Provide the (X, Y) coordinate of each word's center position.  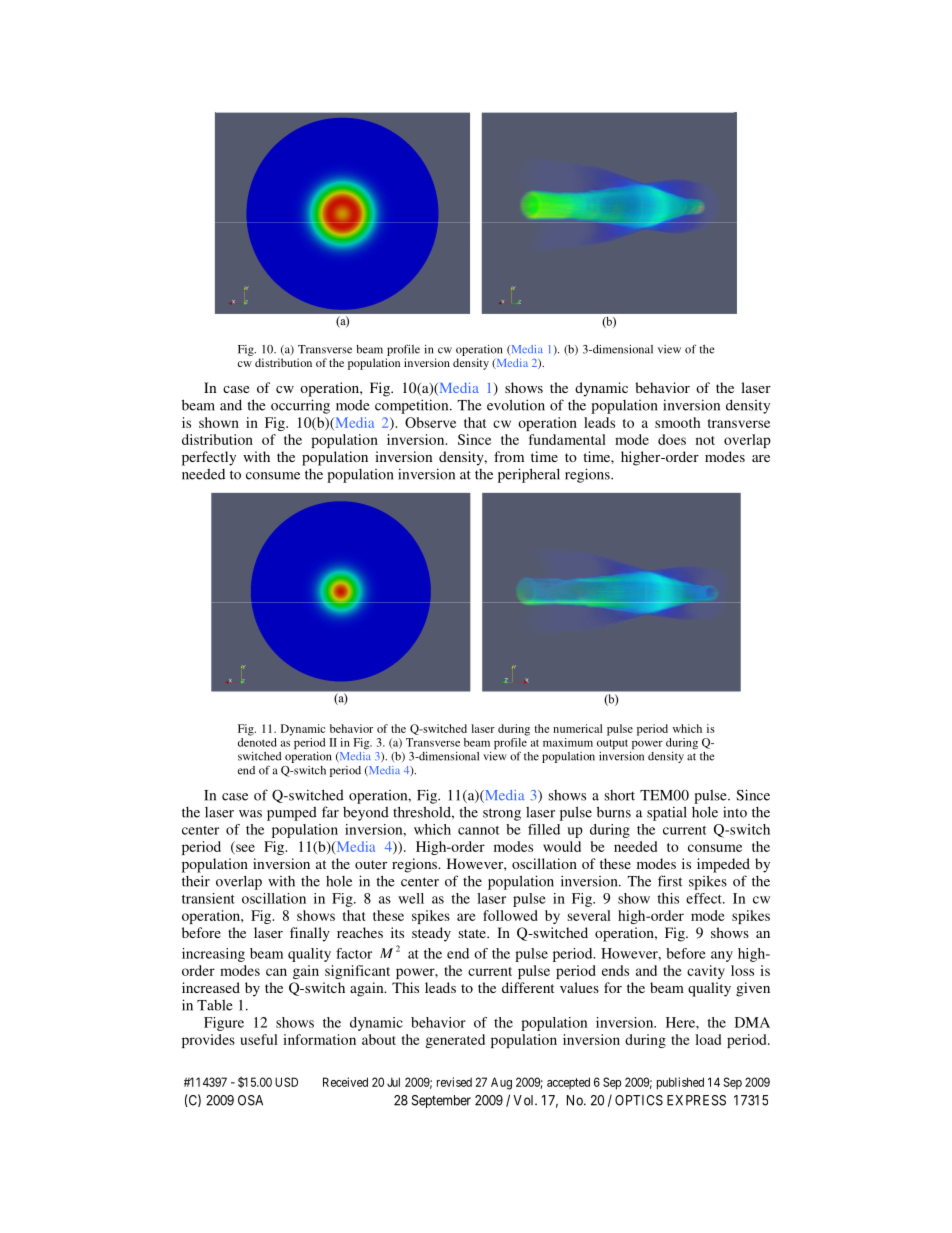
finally (310, 934)
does (672, 439)
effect (705, 898)
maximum (568, 742)
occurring (300, 406)
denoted (257, 742)
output (612, 744)
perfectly (209, 458)
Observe (430, 422)
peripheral (529, 475)
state (473, 933)
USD (286, 1082)
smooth (678, 422)
